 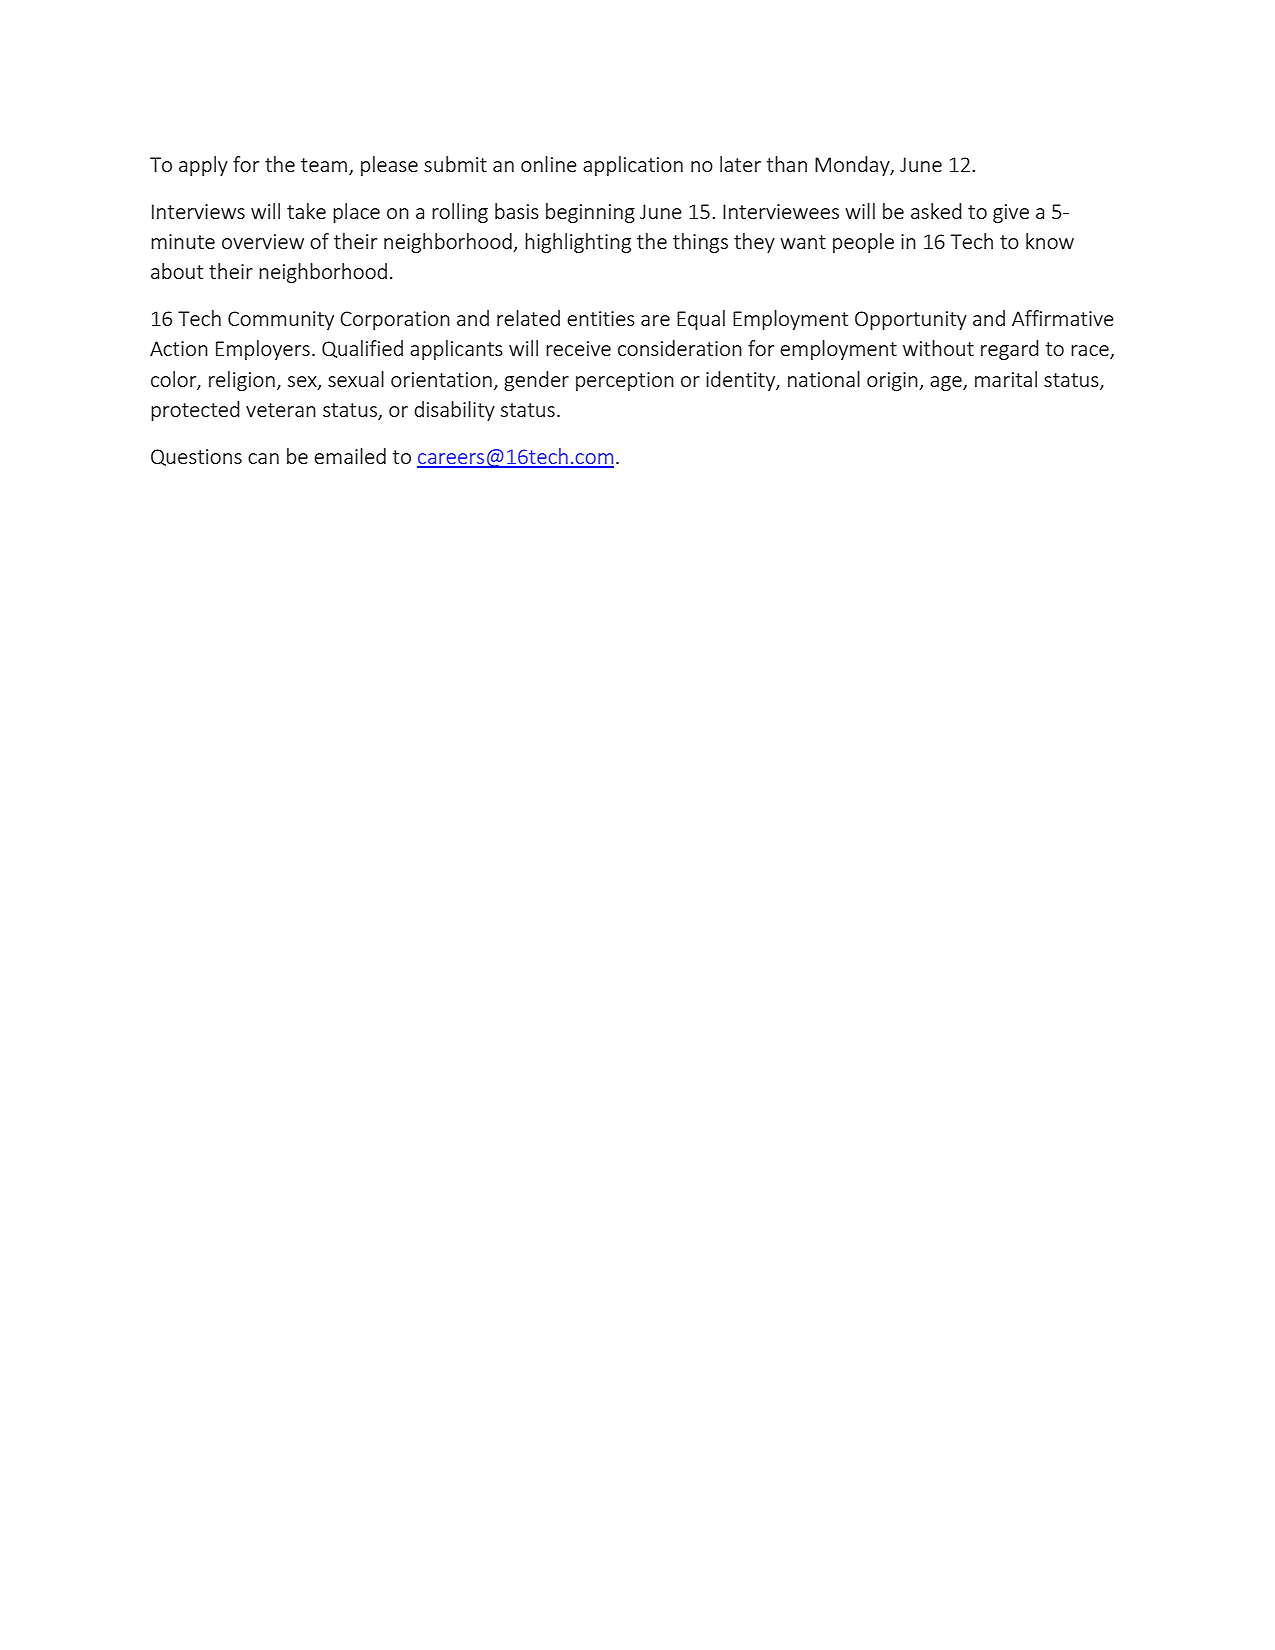 I want to click on Opportunity, so click(x=911, y=320).
